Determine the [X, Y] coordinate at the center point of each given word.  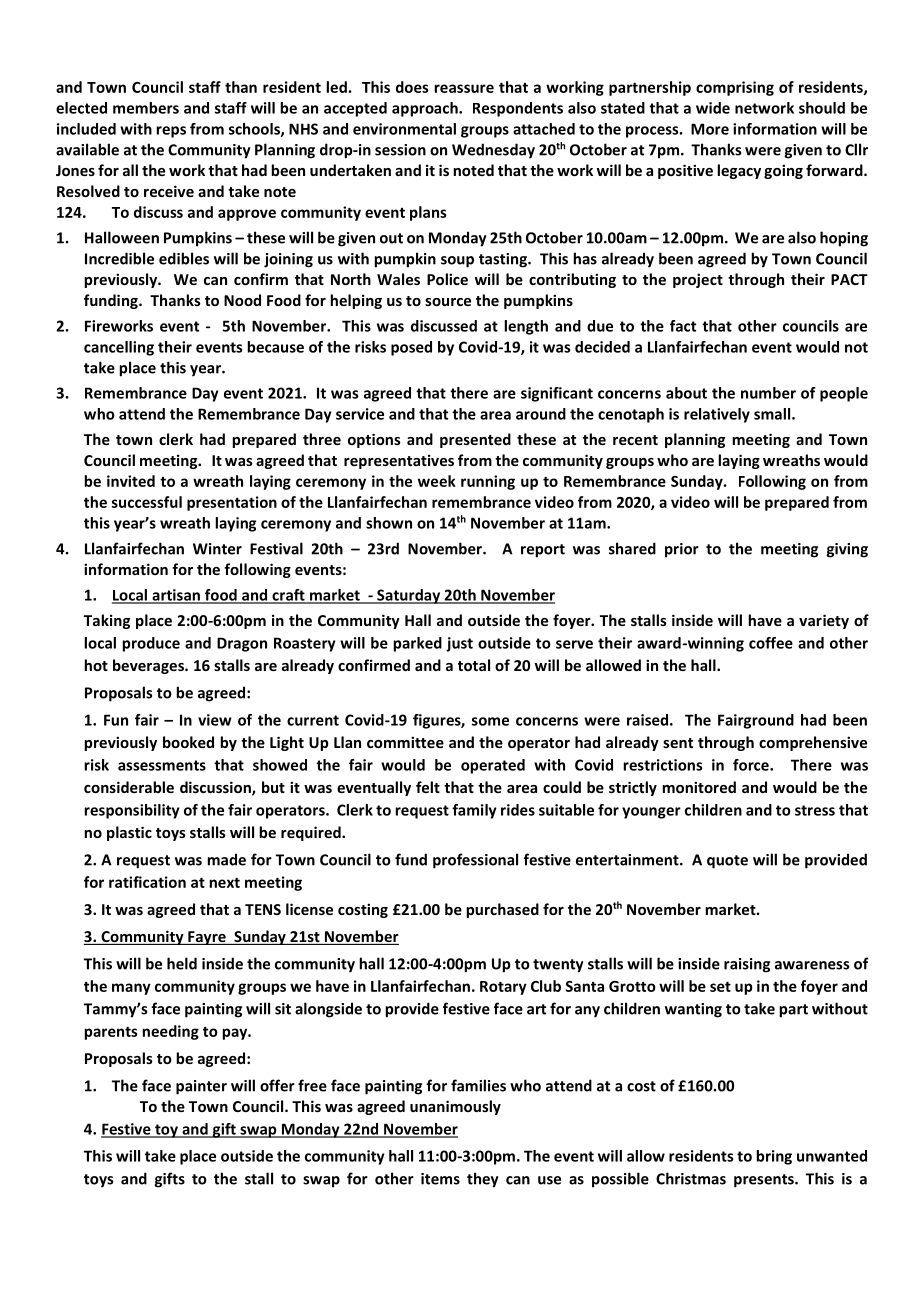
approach [426, 109]
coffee [771, 643]
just [459, 644]
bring [774, 1157]
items [440, 1179]
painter [201, 1087]
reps [171, 132]
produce [151, 644]
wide [713, 108]
